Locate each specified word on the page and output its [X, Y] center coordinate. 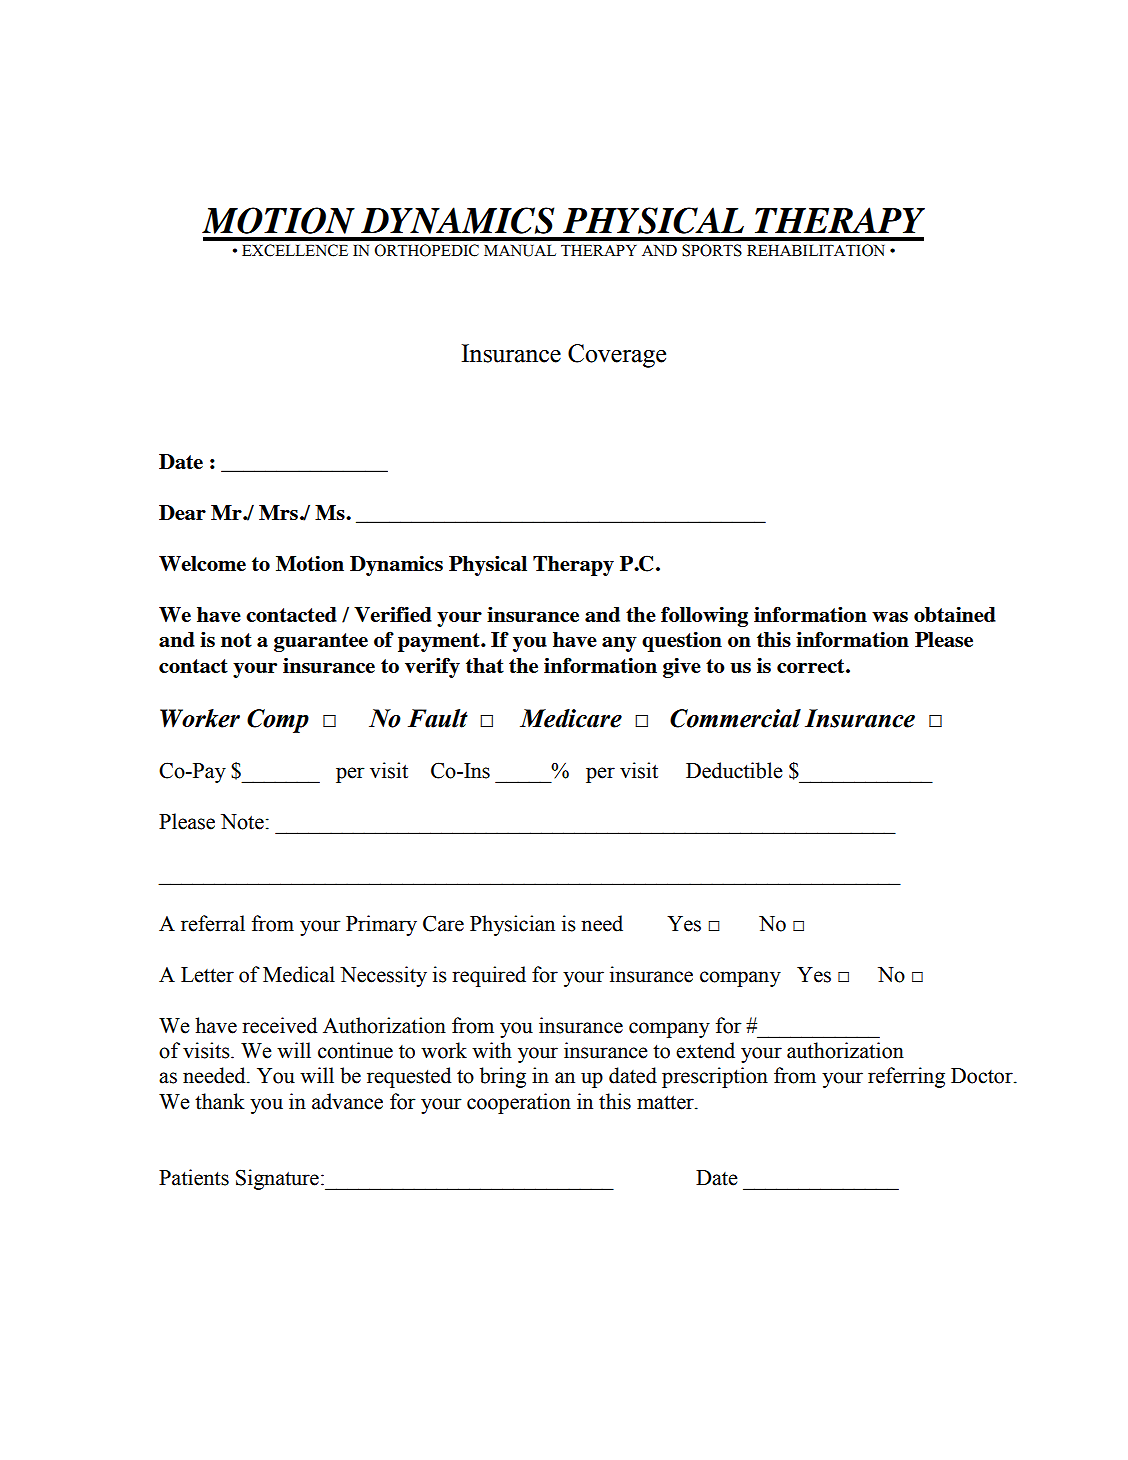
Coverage [617, 356]
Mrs [278, 512]
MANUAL [520, 251]
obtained [955, 614]
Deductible [734, 770]
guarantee [321, 642]
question [682, 642]
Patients [194, 1177]
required [489, 976]
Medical [299, 974]
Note [242, 822]
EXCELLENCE [295, 250]
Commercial [735, 718]
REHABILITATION [816, 250]
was [890, 617]
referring [906, 1077]
